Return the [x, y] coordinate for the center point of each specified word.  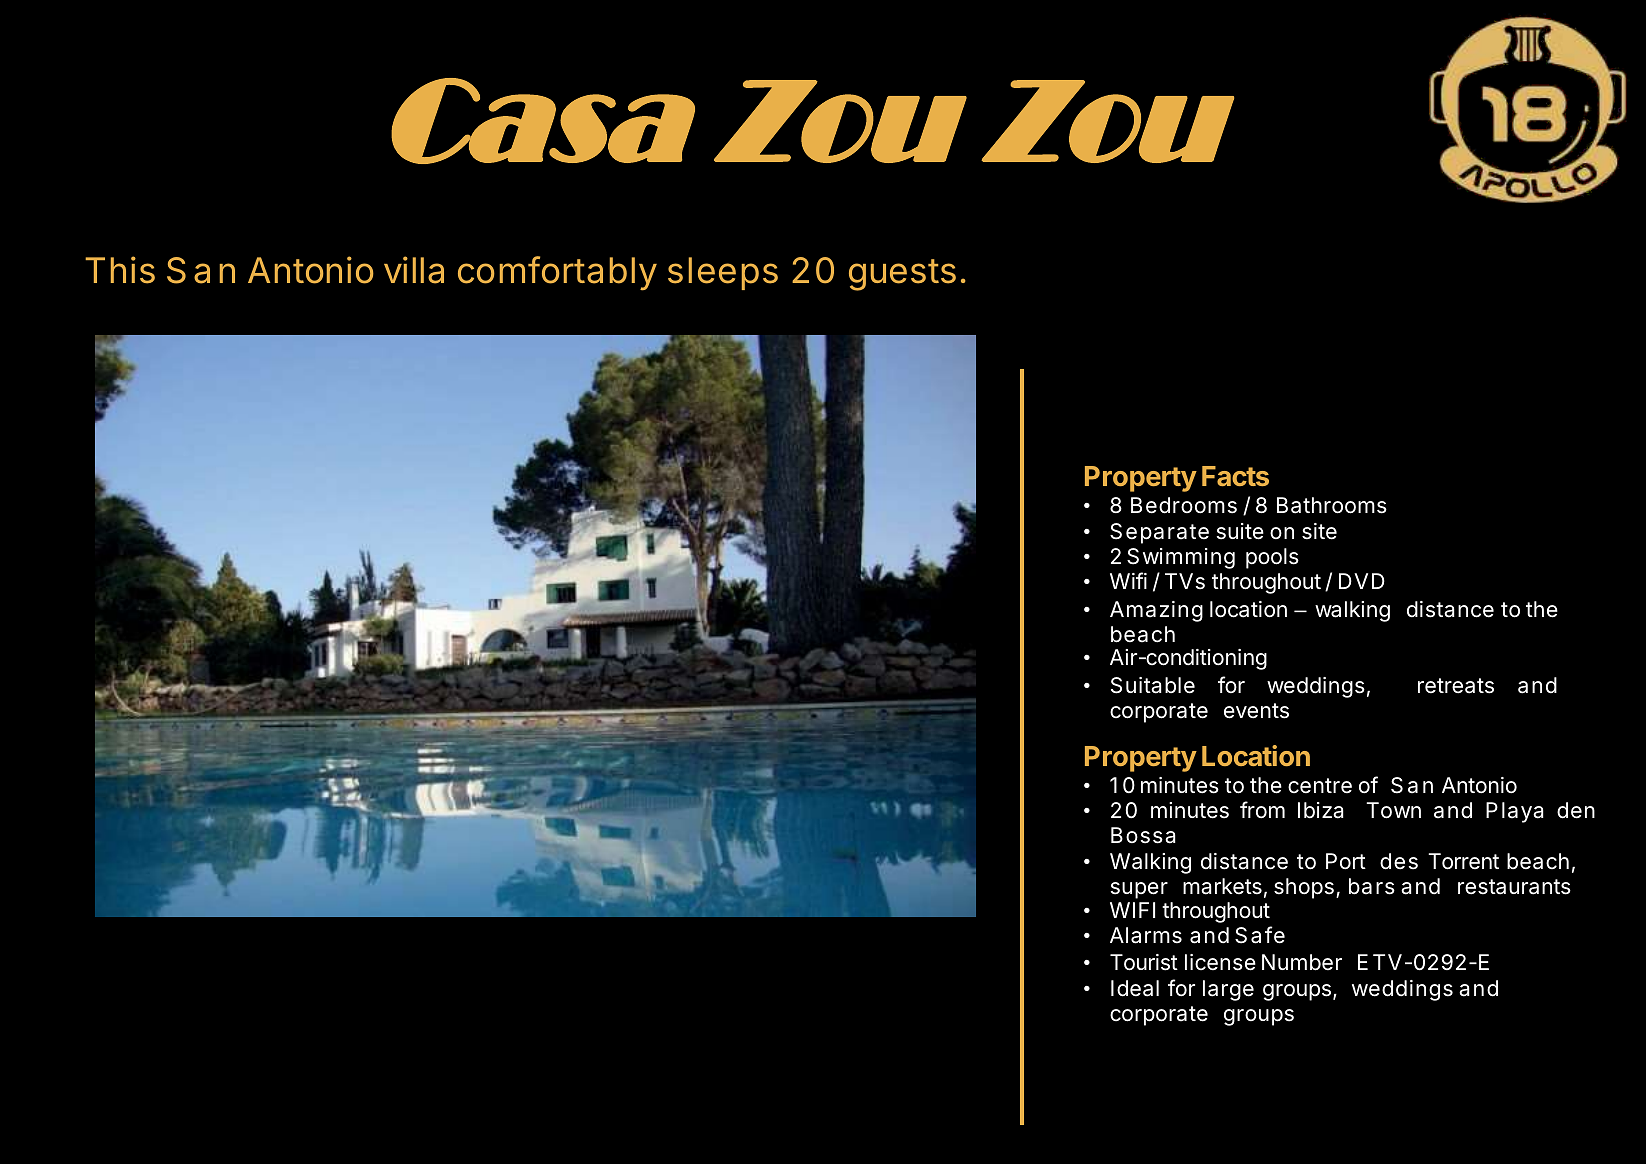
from [1262, 810]
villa [414, 270]
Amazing [1156, 611]
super [1139, 890]
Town [1393, 810]
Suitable [1153, 685]
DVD [1362, 581]
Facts [1235, 476]
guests [902, 275]
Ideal [1135, 988]
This [120, 270]
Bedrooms [1184, 505]
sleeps [723, 273]
